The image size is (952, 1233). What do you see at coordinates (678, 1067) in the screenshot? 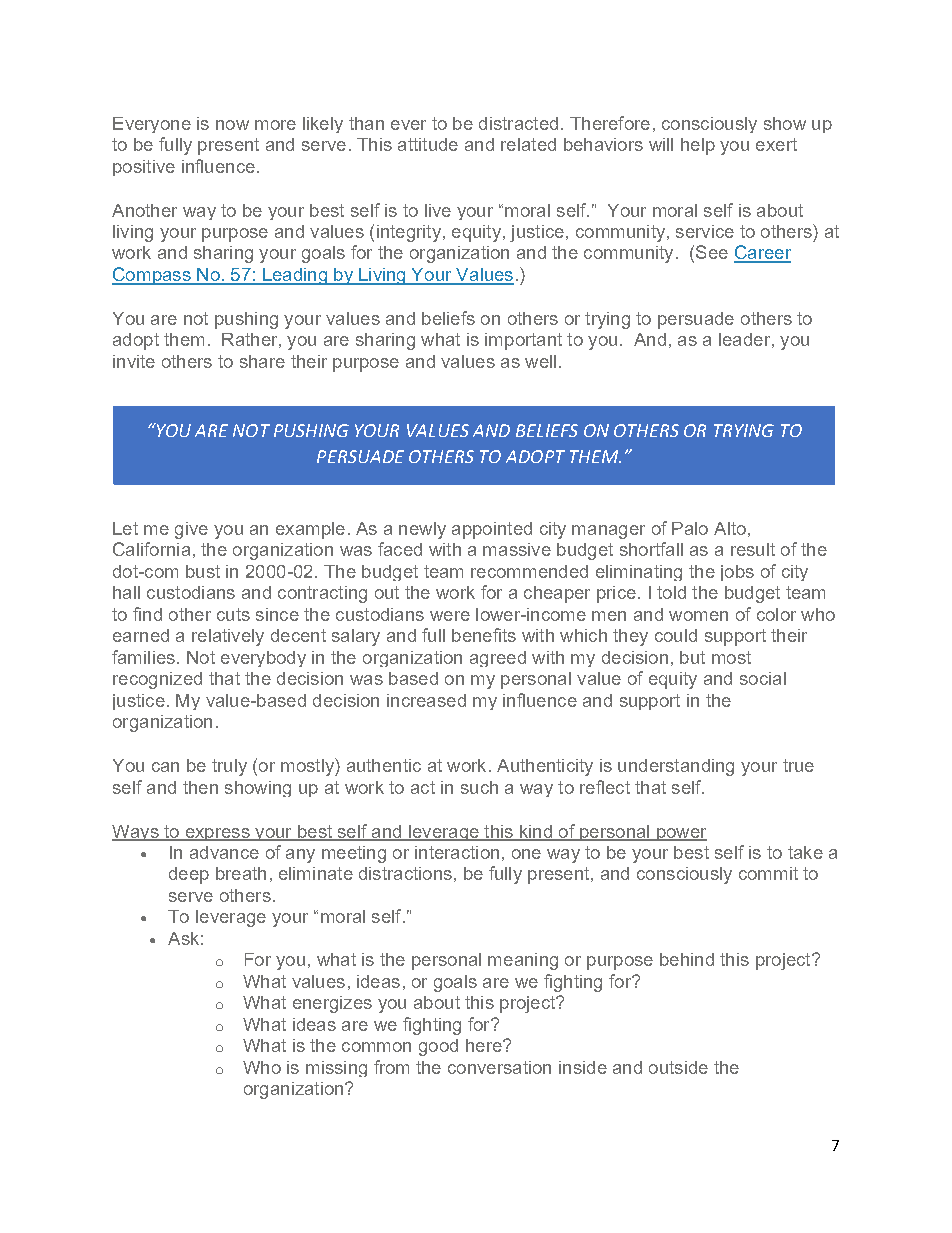
I see `outside` at bounding box center [678, 1067].
